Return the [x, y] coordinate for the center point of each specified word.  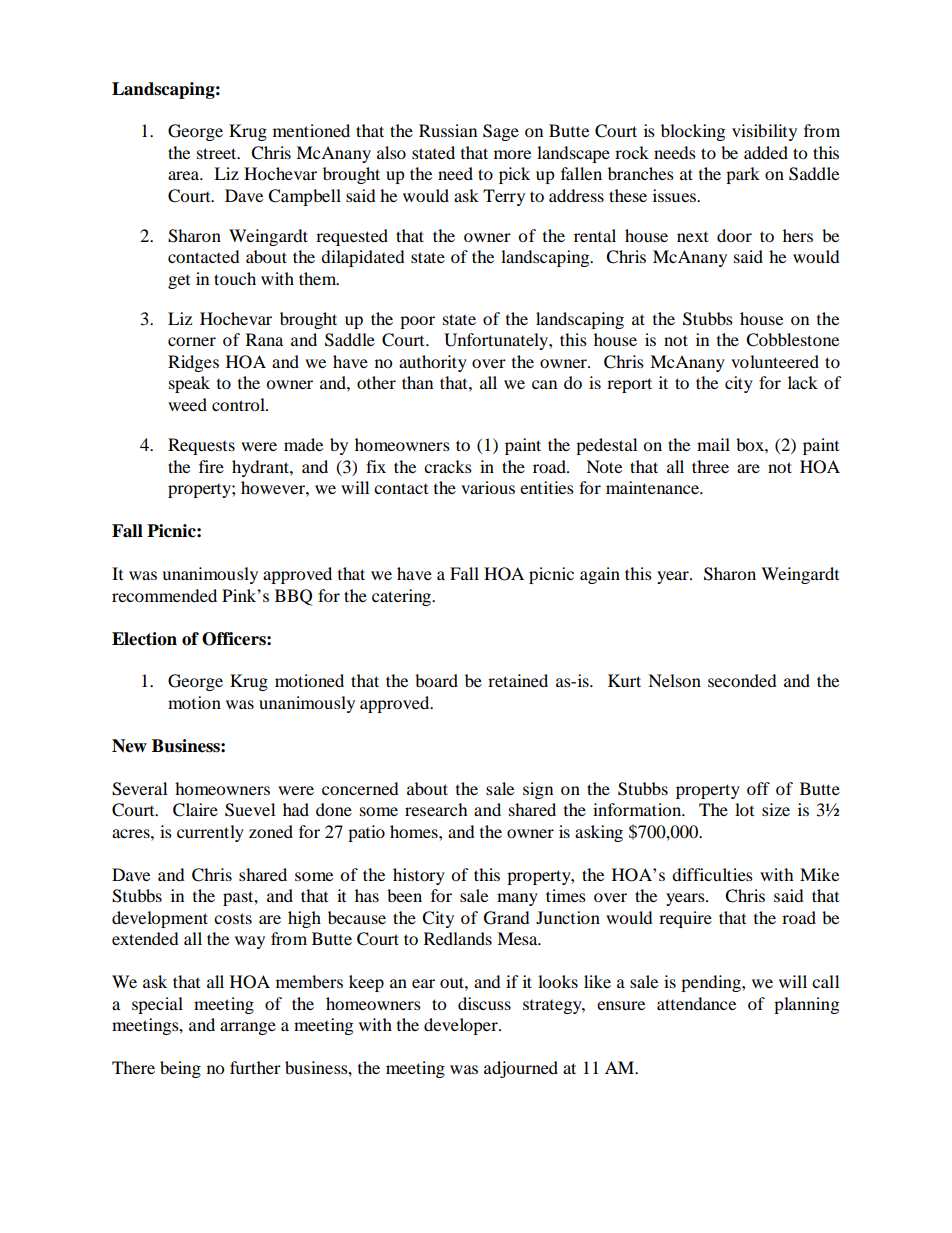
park [743, 175]
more [512, 154]
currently [210, 833]
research [436, 809]
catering [403, 597]
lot [744, 809]
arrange [248, 1028]
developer [462, 1026]
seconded [742, 680]
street [218, 153]
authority [433, 363]
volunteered [775, 361]
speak [189, 384]
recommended [164, 595]
